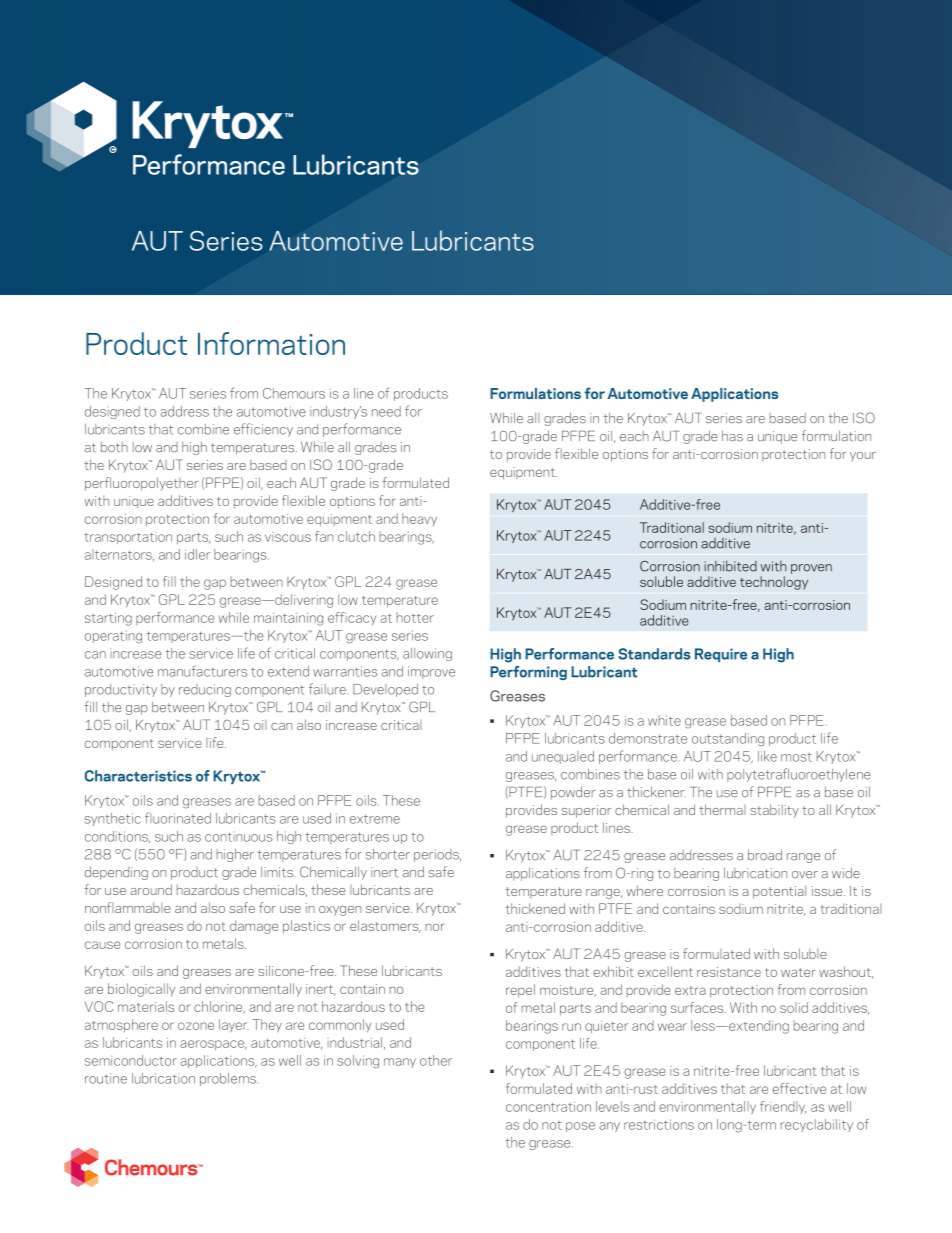 The height and width of the page is (1233, 952). I want to click on problems, so click(228, 1079).
